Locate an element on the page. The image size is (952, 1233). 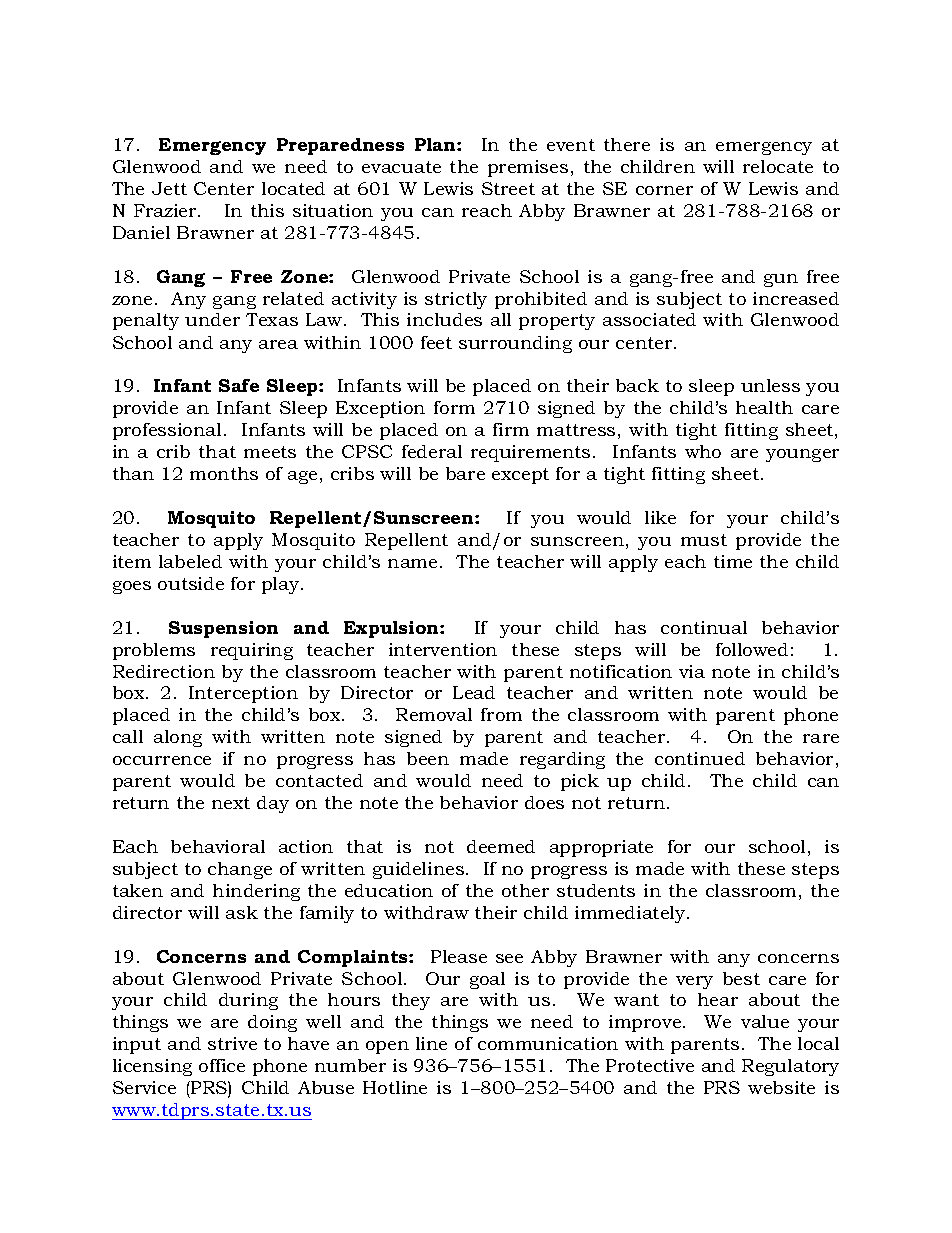
deemed is located at coordinates (501, 846).
